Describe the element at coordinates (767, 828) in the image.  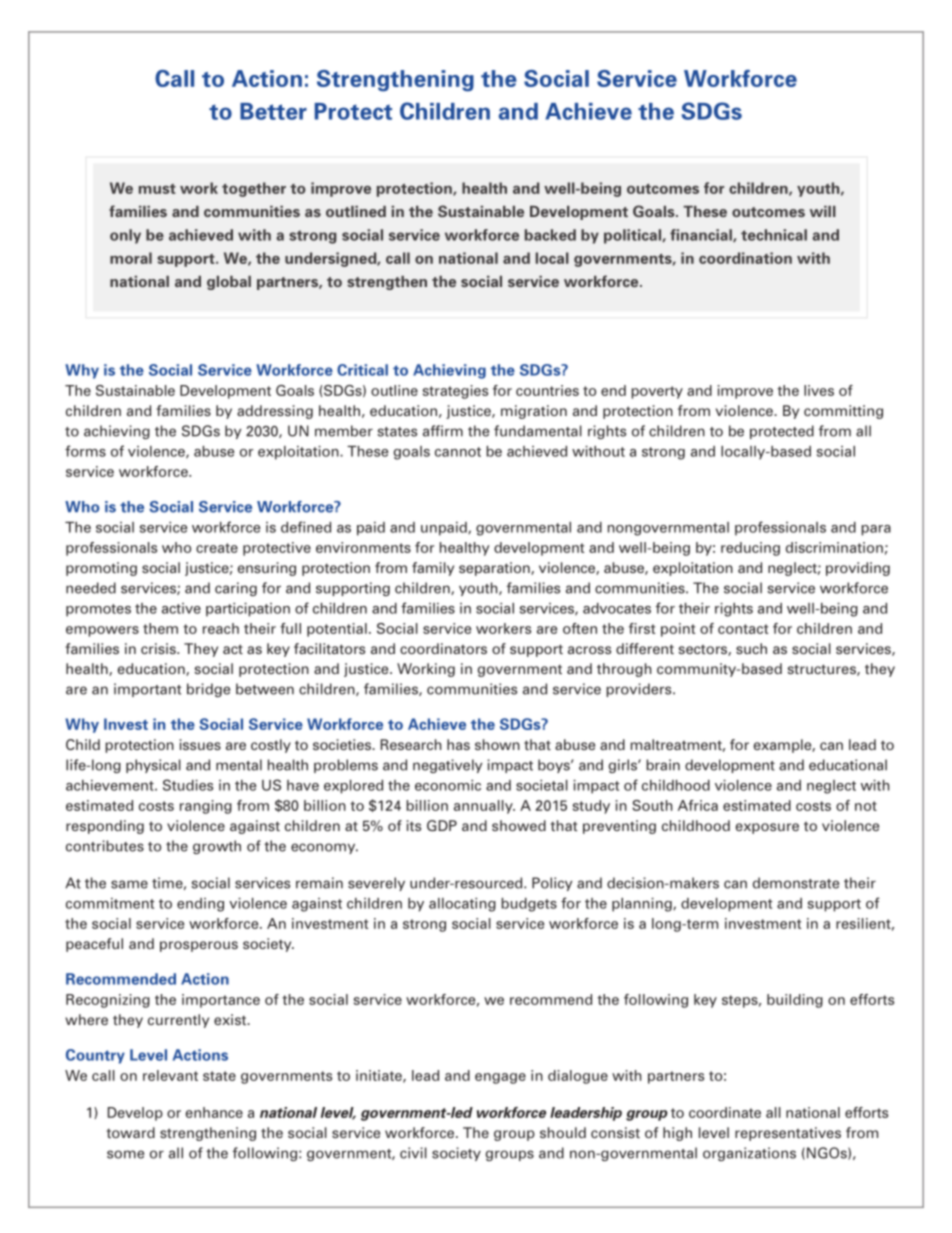
I see `exposure` at that location.
